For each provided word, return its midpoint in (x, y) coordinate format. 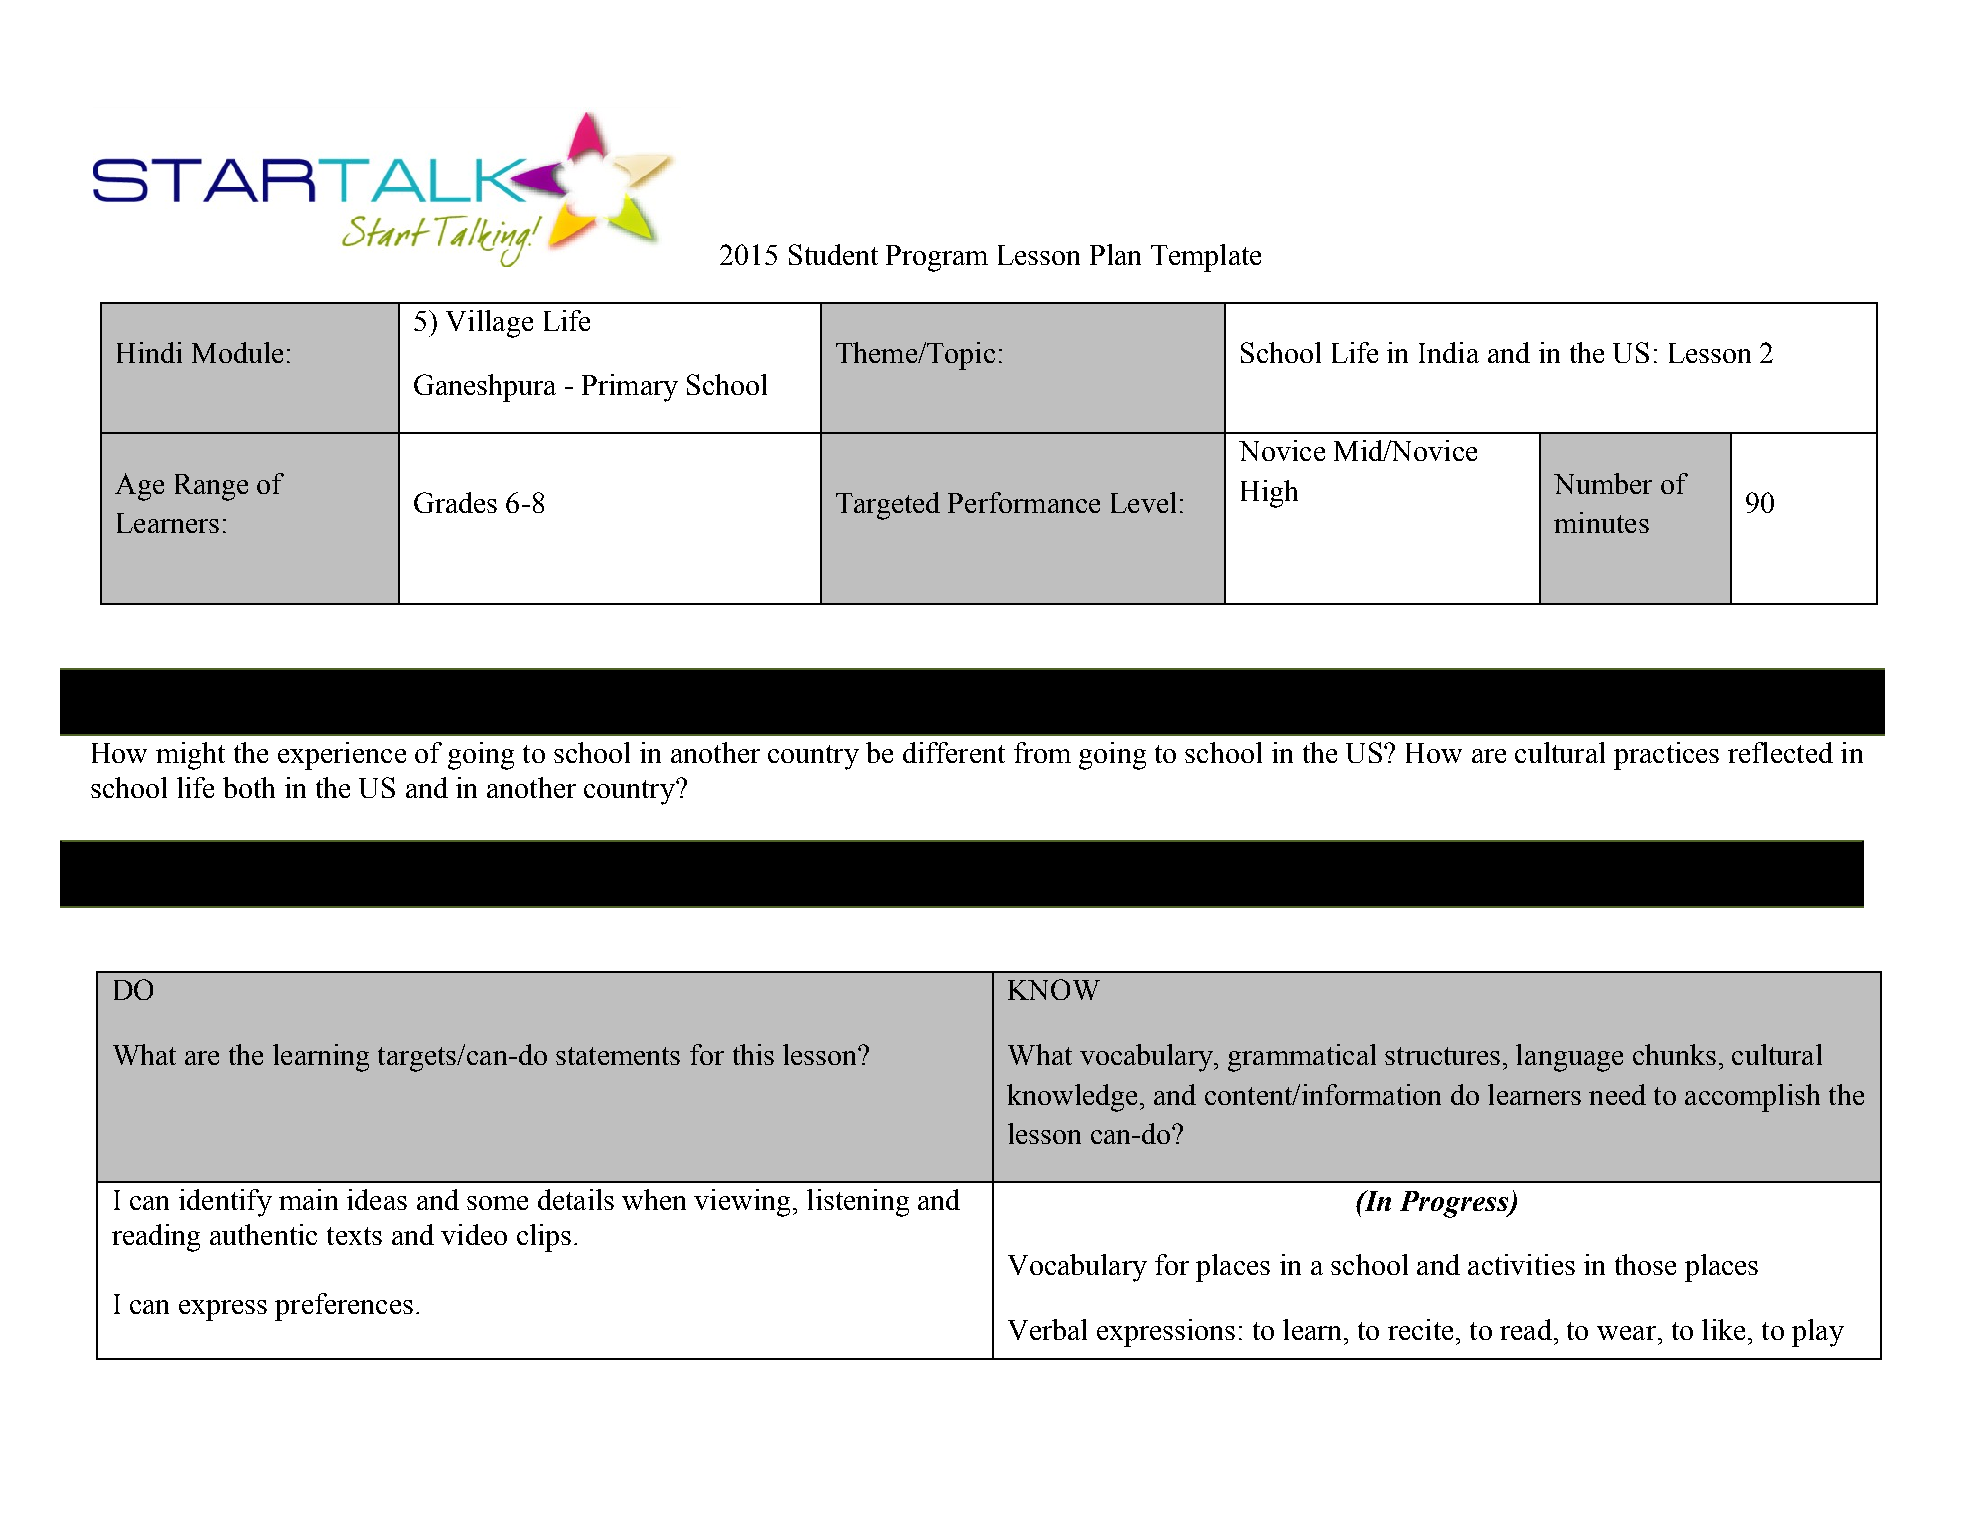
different (954, 752)
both (249, 787)
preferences (344, 1307)
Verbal (1047, 1329)
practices (1666, 756)
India (1449, 352)
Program (937, 258)
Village (489, 324)
